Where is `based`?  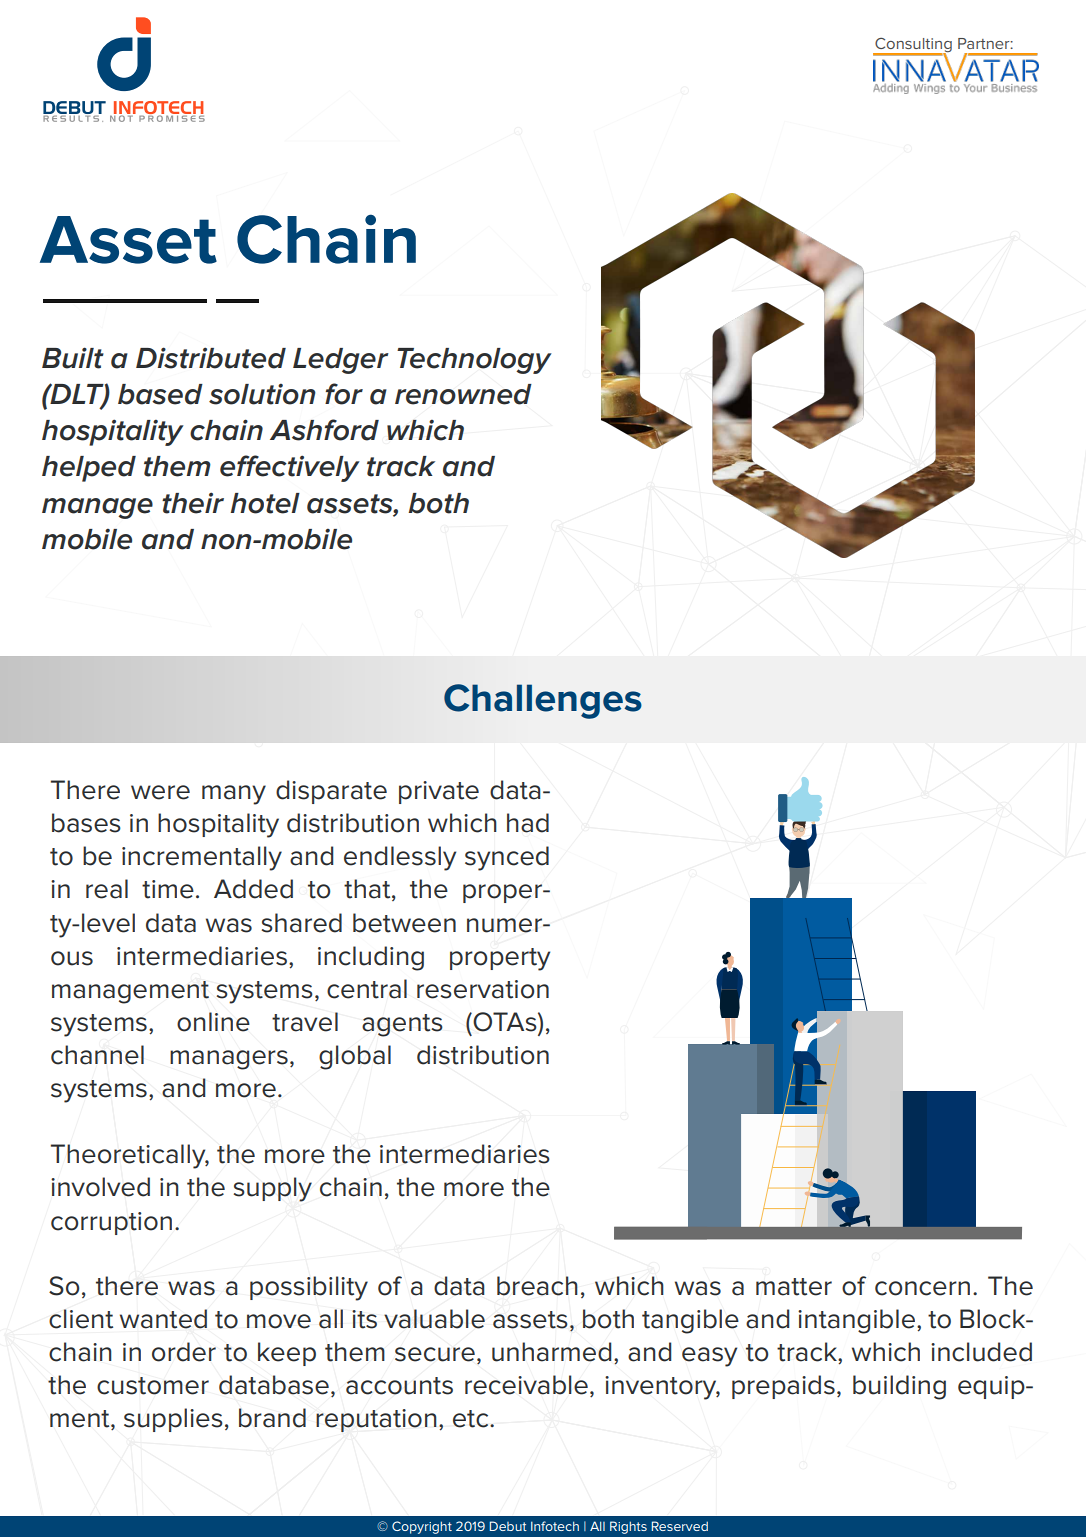 based is located at coordinates (160, 394).
